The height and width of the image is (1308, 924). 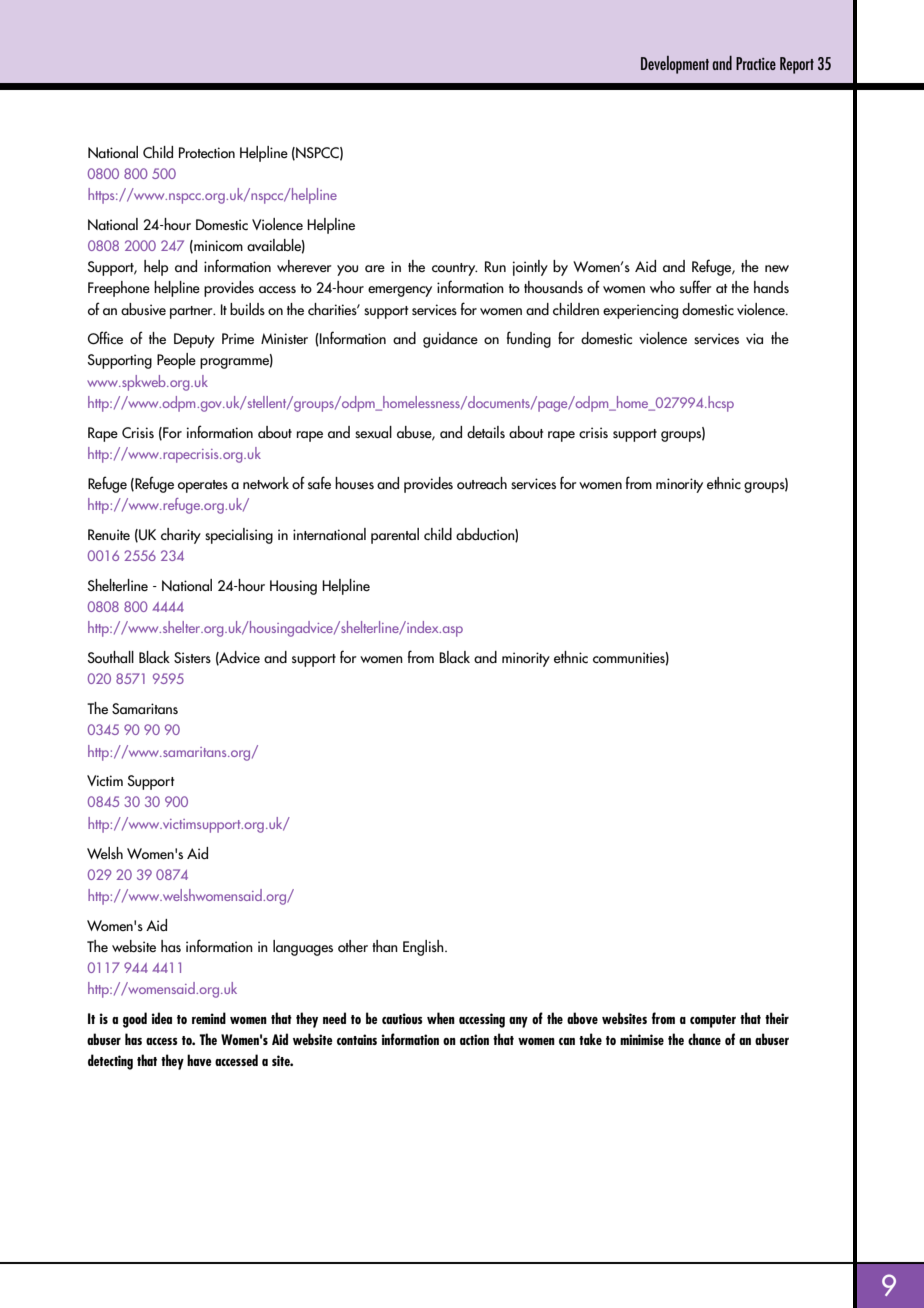 What do you see at coordinates (754, 338) in the image?
I see `via` at bounding box center [754, 338].
